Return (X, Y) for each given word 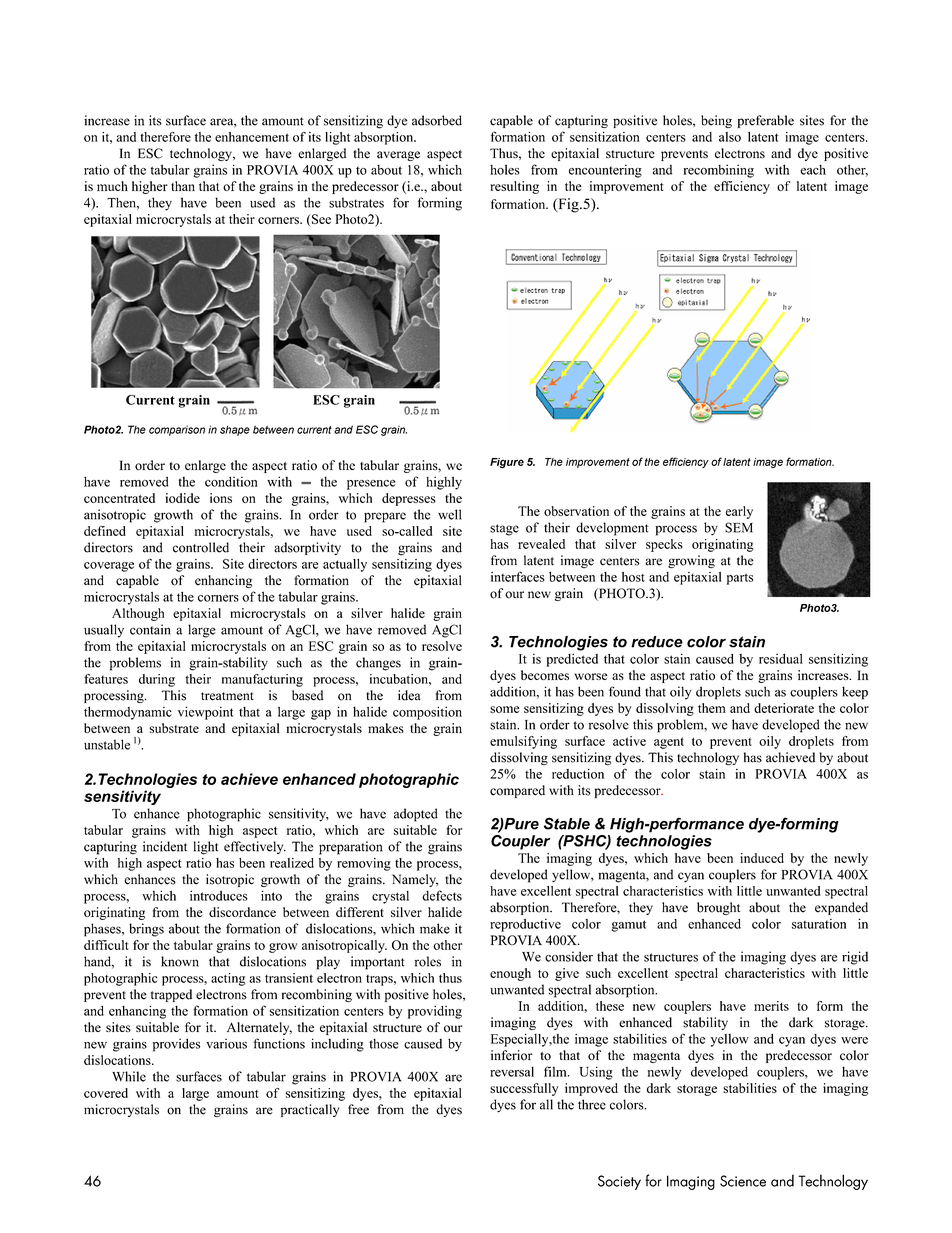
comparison (177, 430)
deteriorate (784, 708)
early (739, 512)
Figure (507, 463)
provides (176, 1045)
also (730, 137)
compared (517, 791)
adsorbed (437, 120)
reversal (512, 1071)
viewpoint (206, 713)
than (183, 186)
